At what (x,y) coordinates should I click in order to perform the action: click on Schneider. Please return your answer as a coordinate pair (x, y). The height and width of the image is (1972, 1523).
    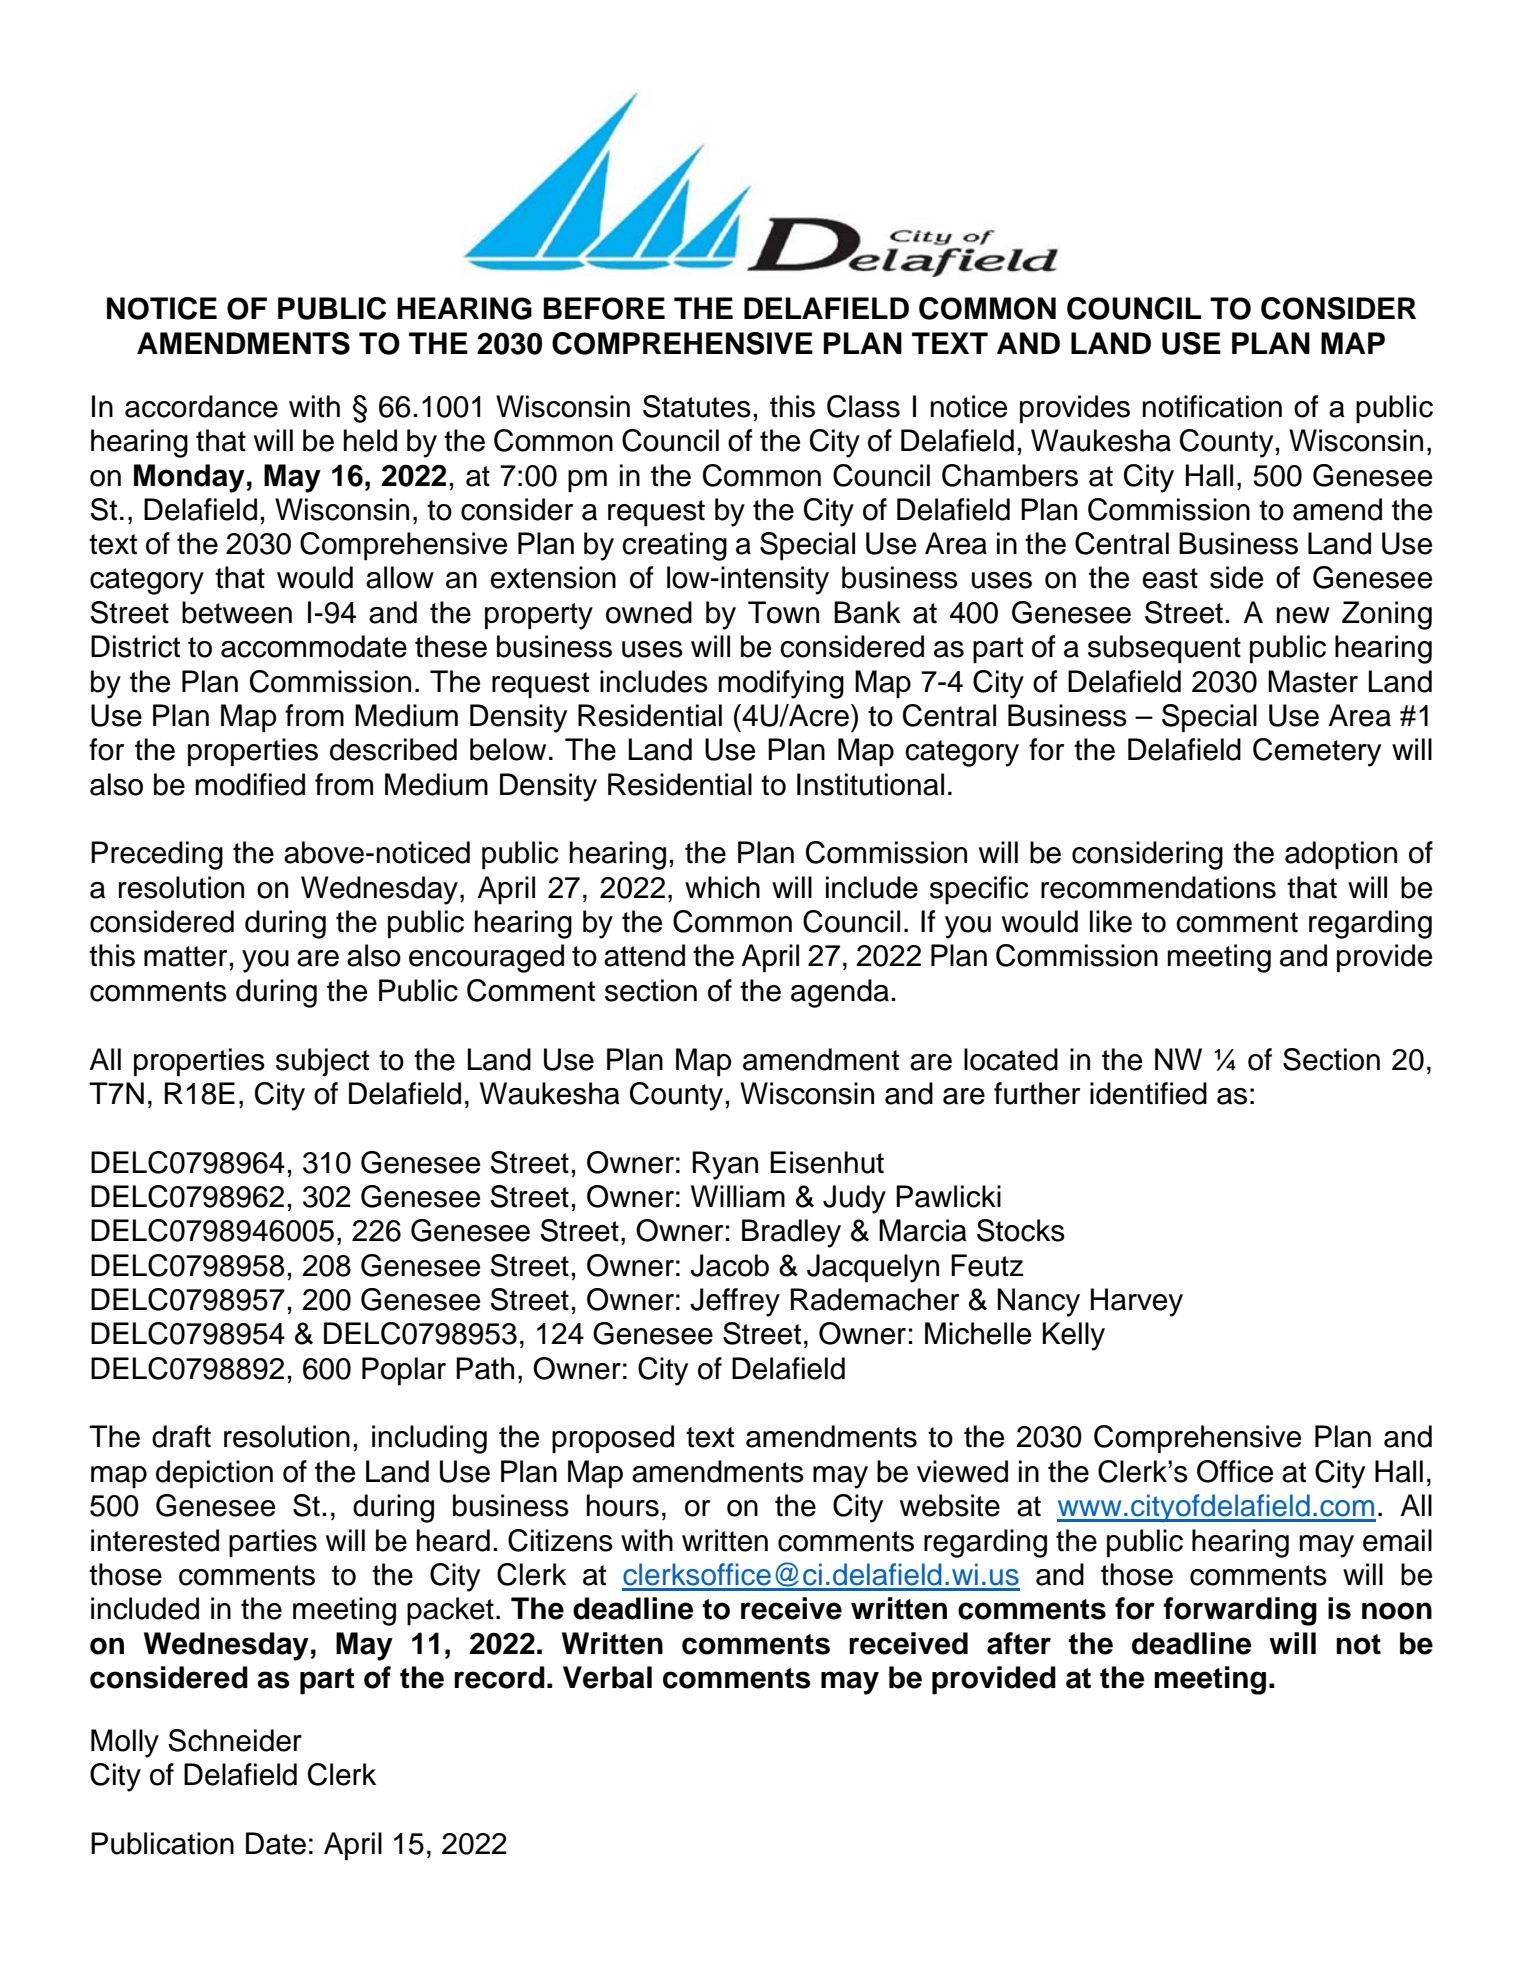
    Looking at the image, I should click on (235, 1740).
